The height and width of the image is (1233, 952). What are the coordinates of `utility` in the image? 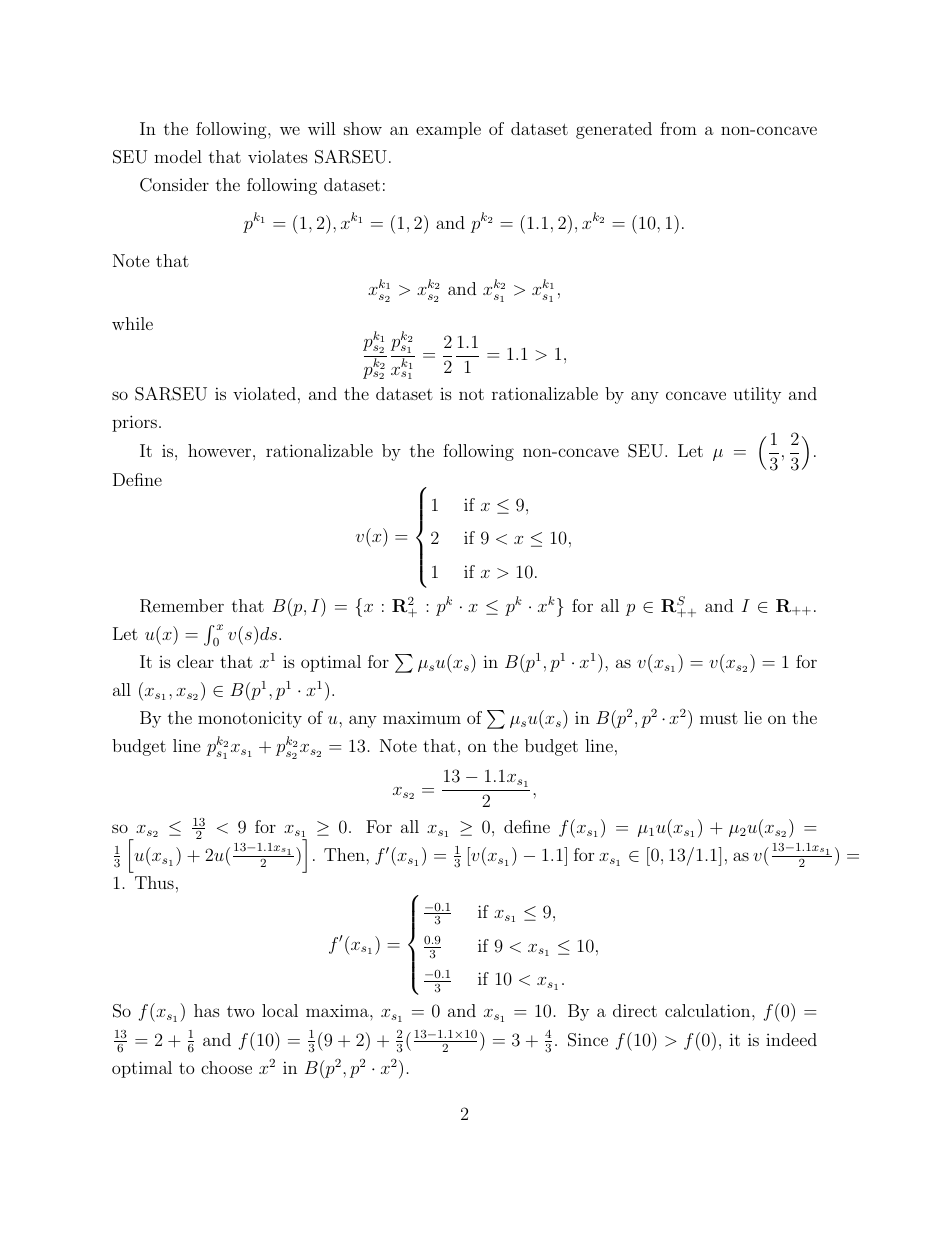 It's located at (757, 395).
